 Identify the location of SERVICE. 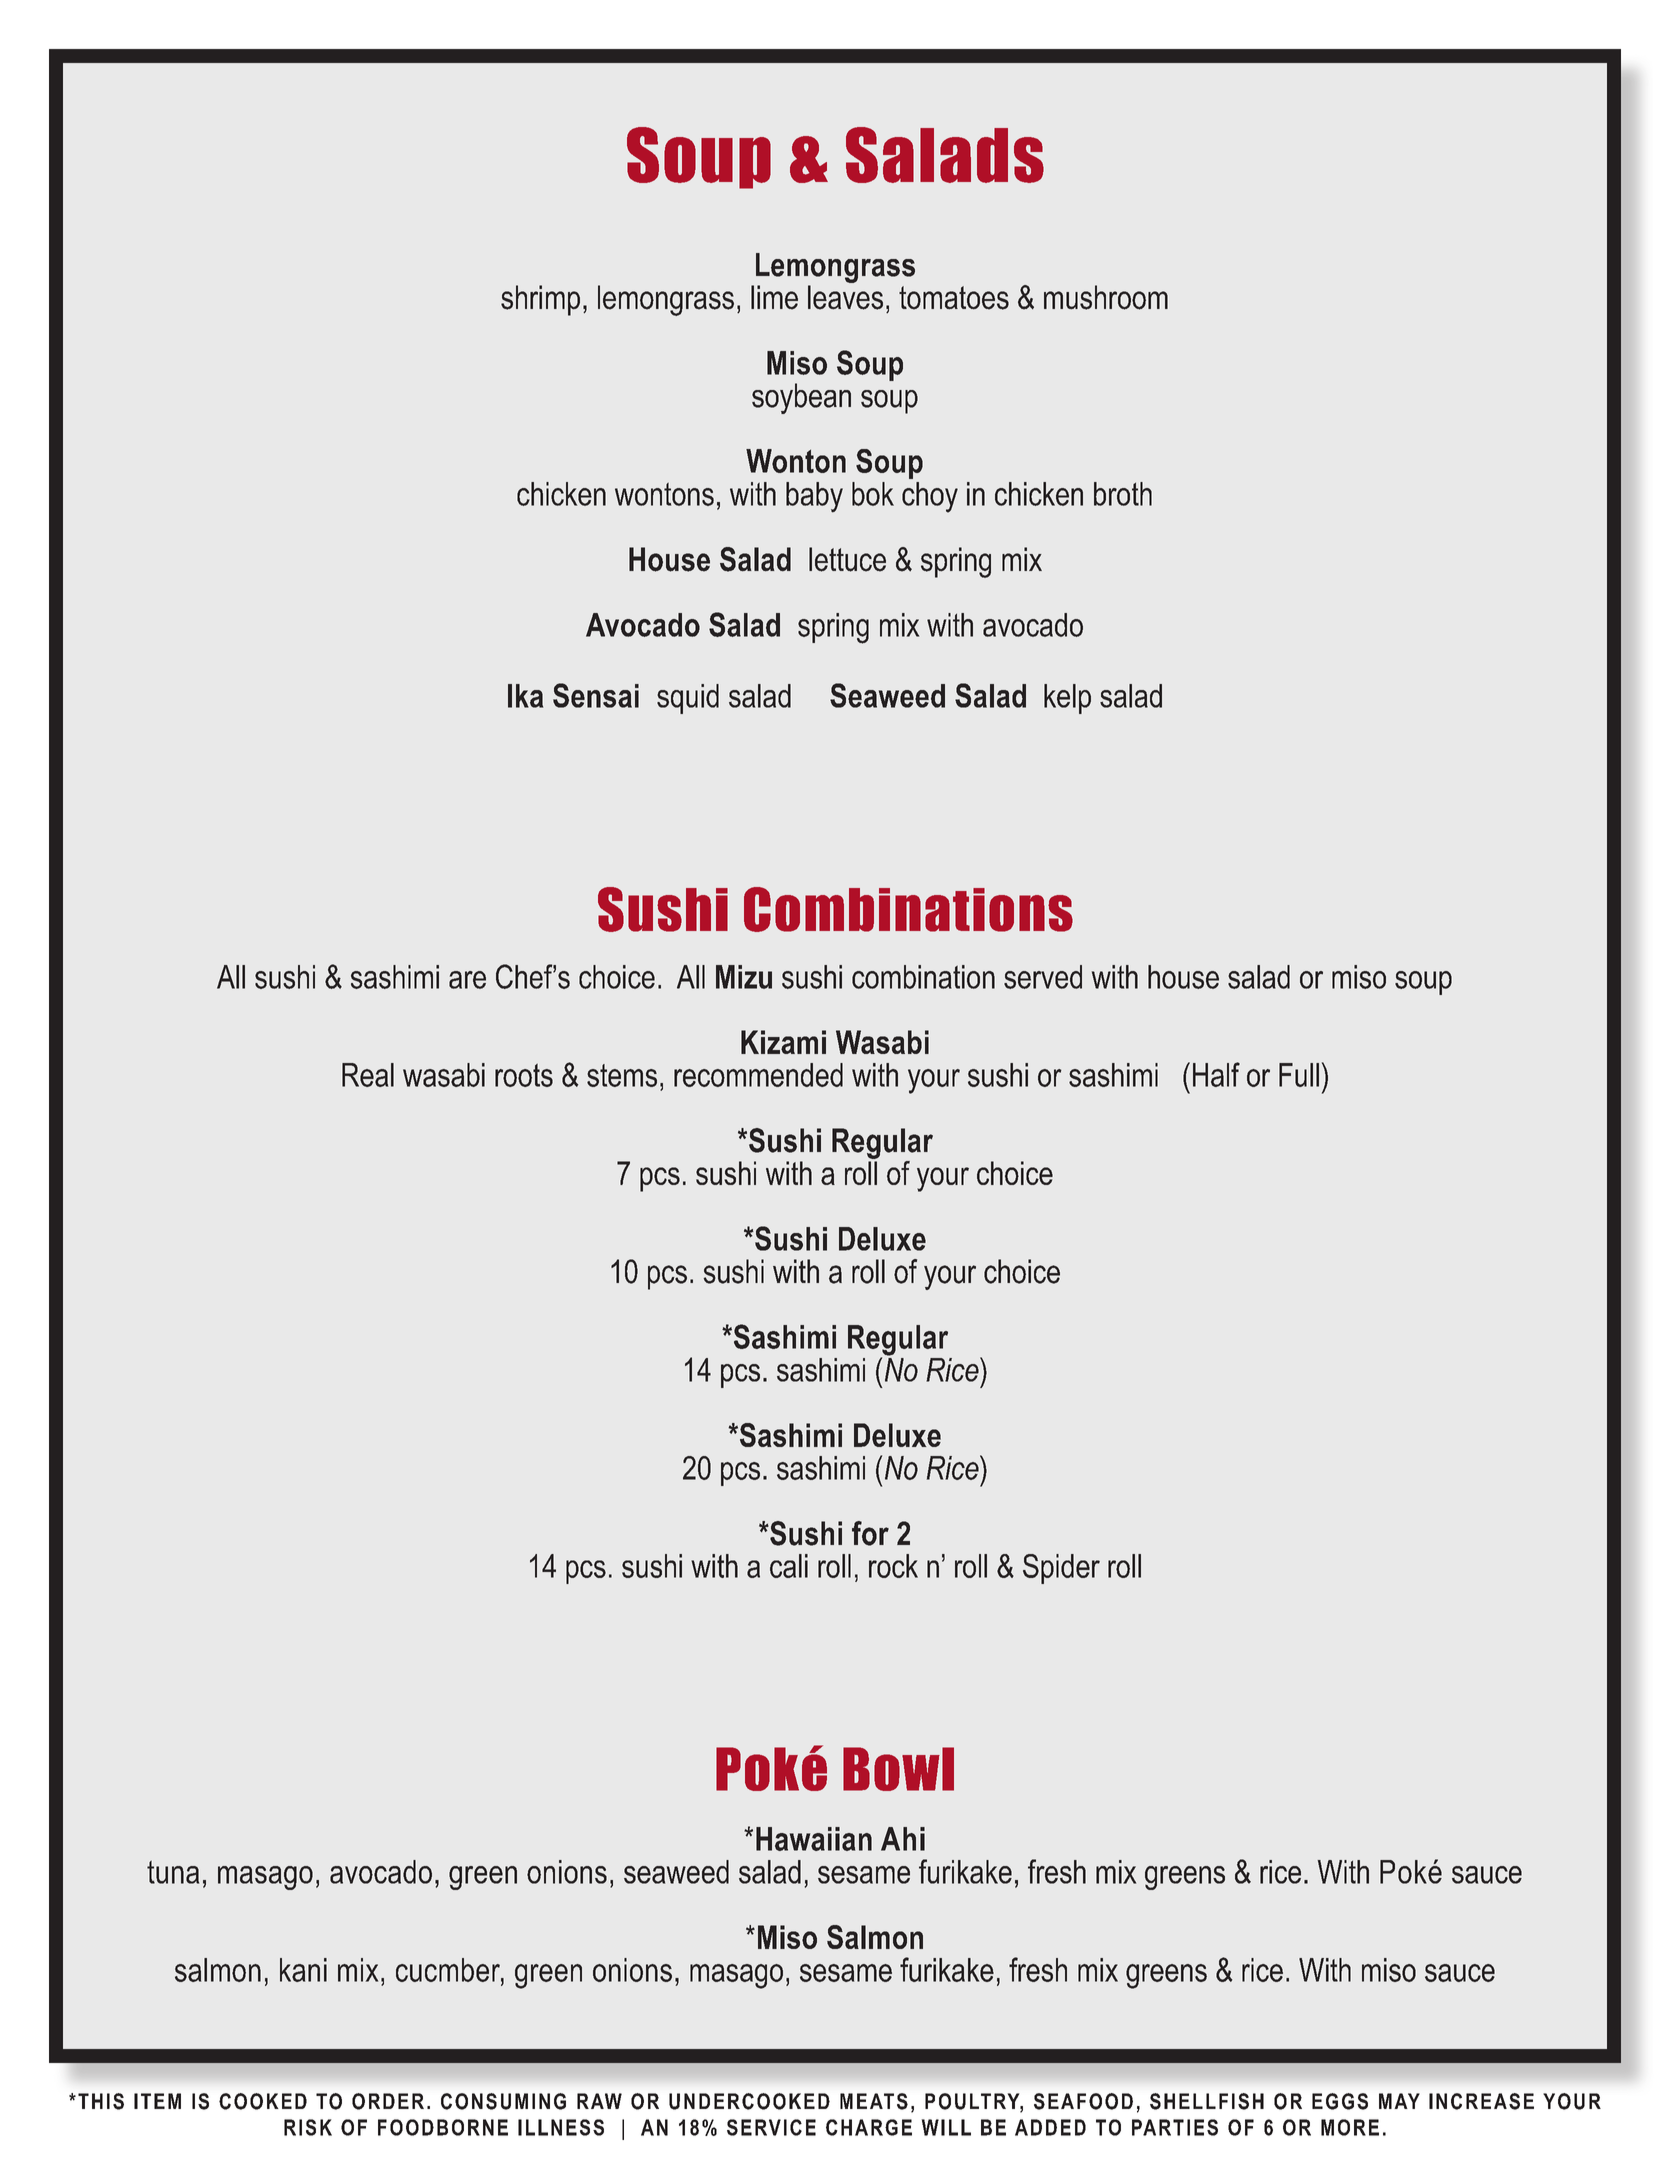
(771, 2127).
